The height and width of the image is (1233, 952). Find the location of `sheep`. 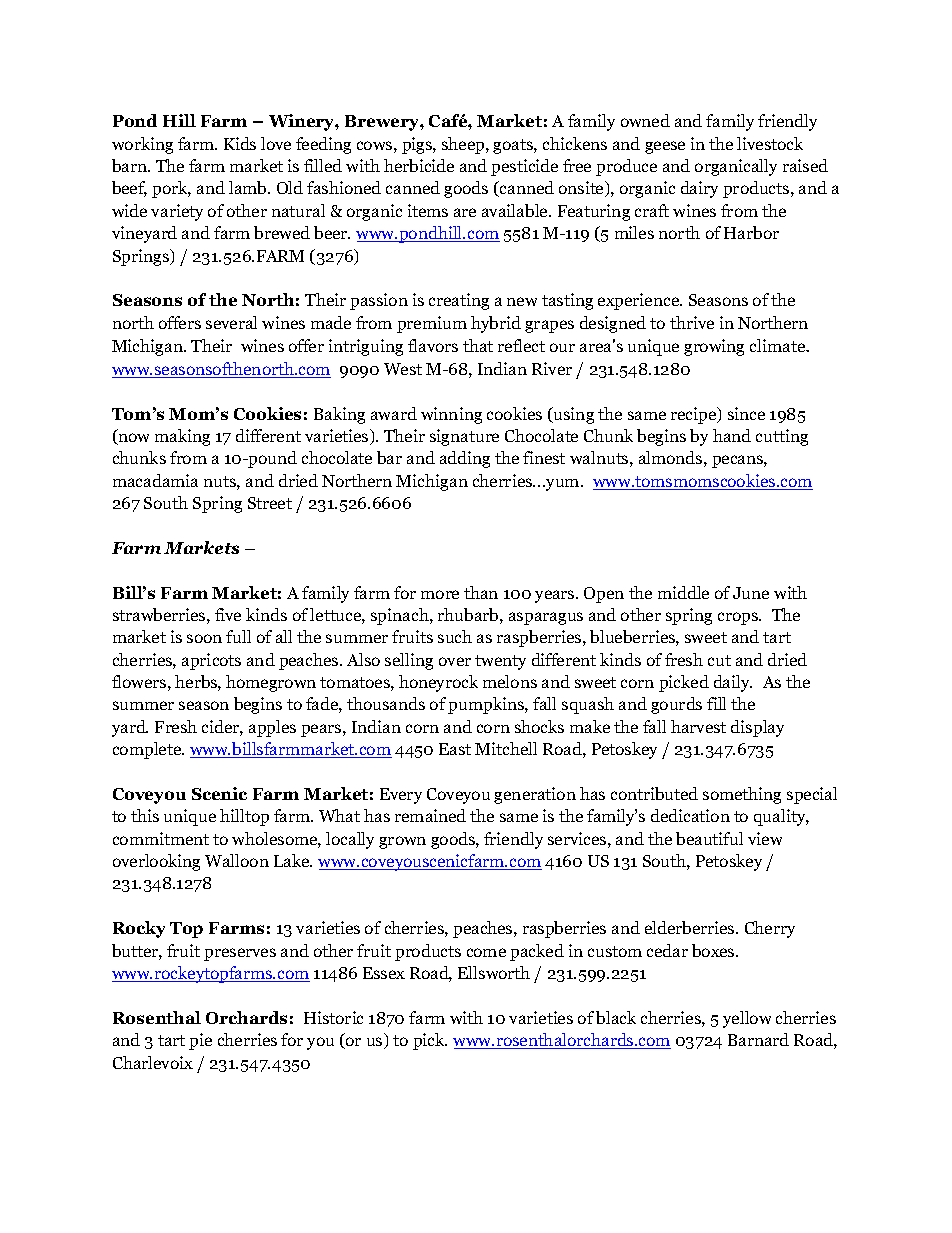

sheep is located at coordinates (464, 145).
